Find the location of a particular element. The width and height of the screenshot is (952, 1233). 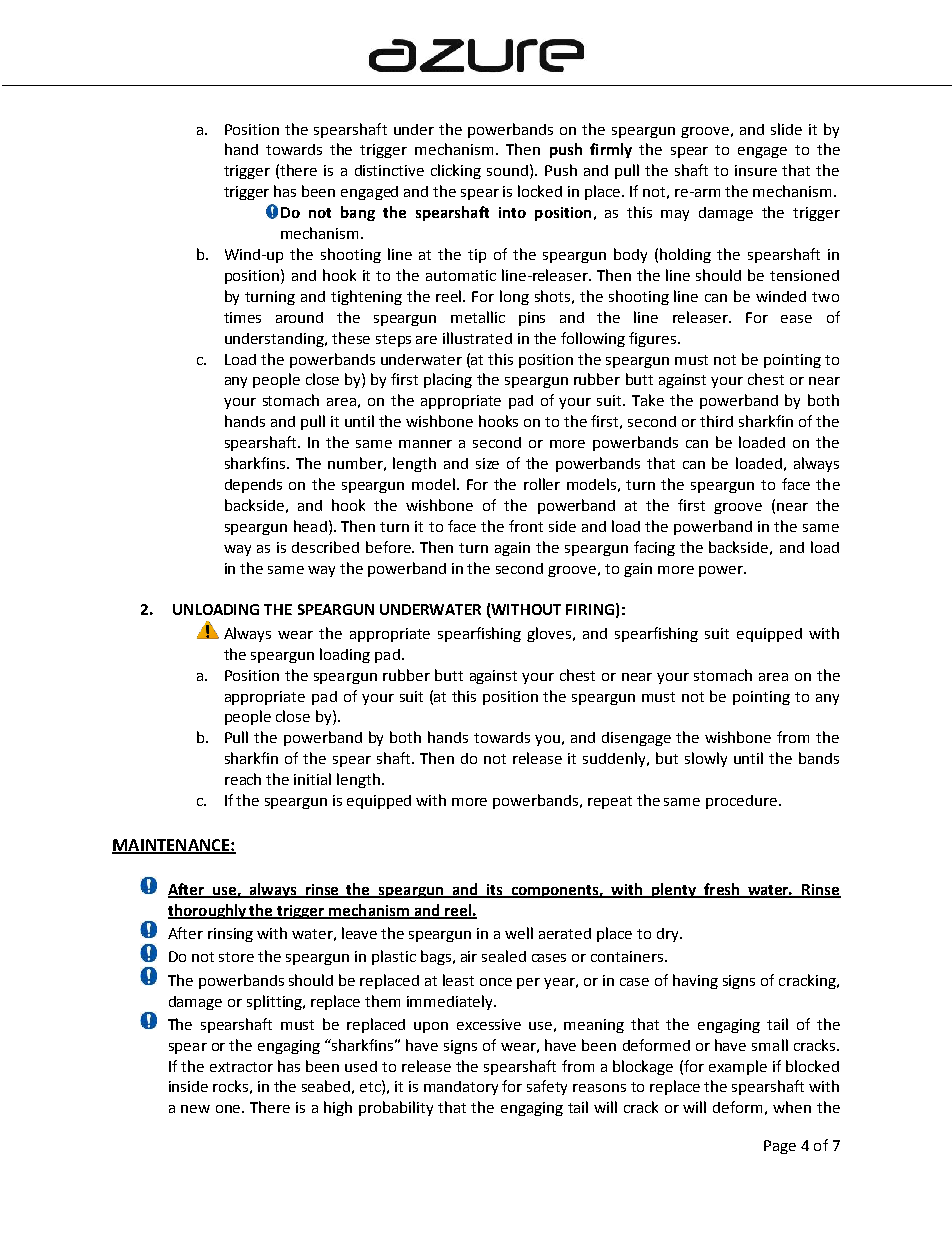

front is located at coordinates (526, 526).
